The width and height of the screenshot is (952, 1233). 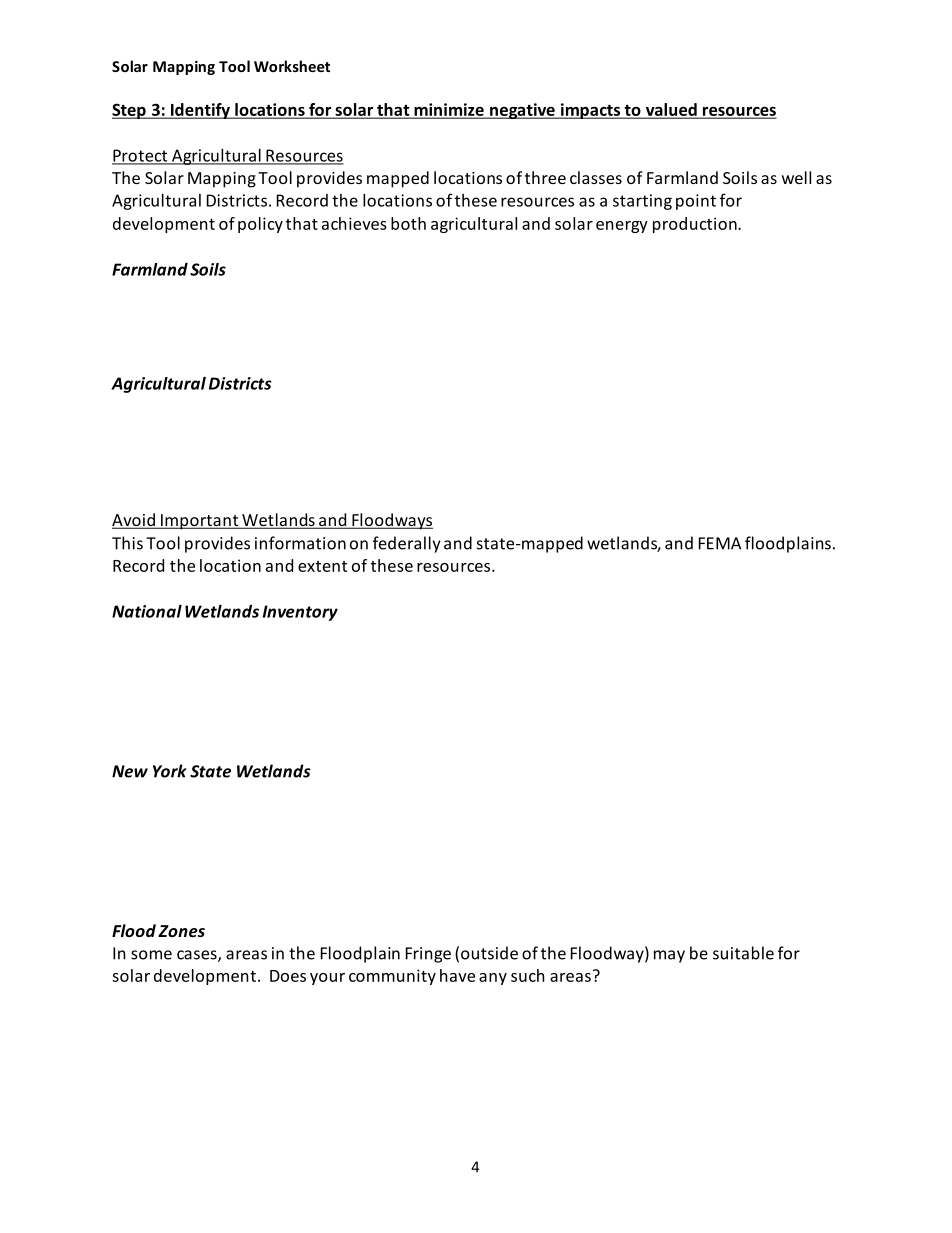 I want to click on FEMA, so click(x=720, y=543).
